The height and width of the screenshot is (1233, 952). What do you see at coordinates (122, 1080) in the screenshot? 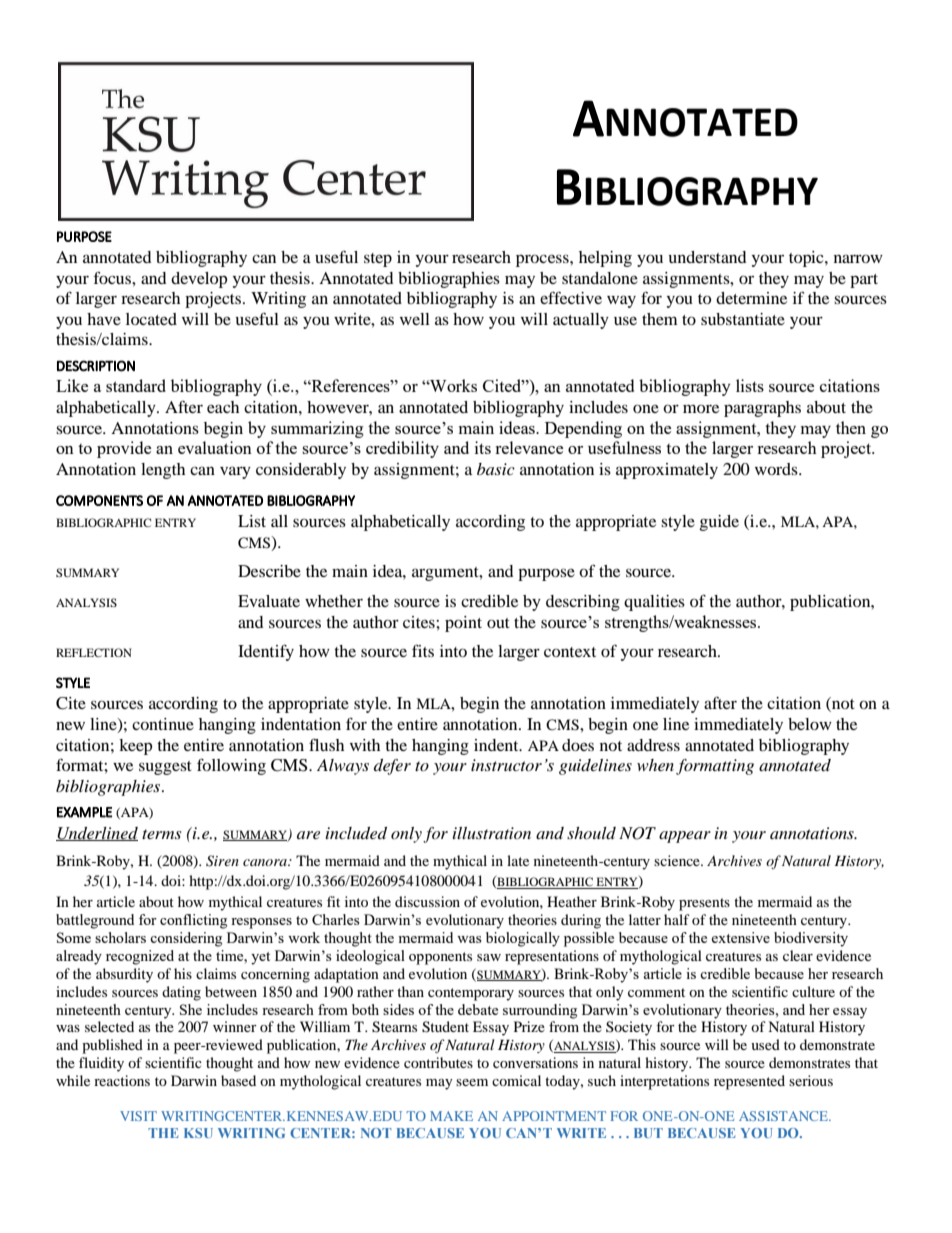
I see `reactions` at bounding box center [122, 1080].
